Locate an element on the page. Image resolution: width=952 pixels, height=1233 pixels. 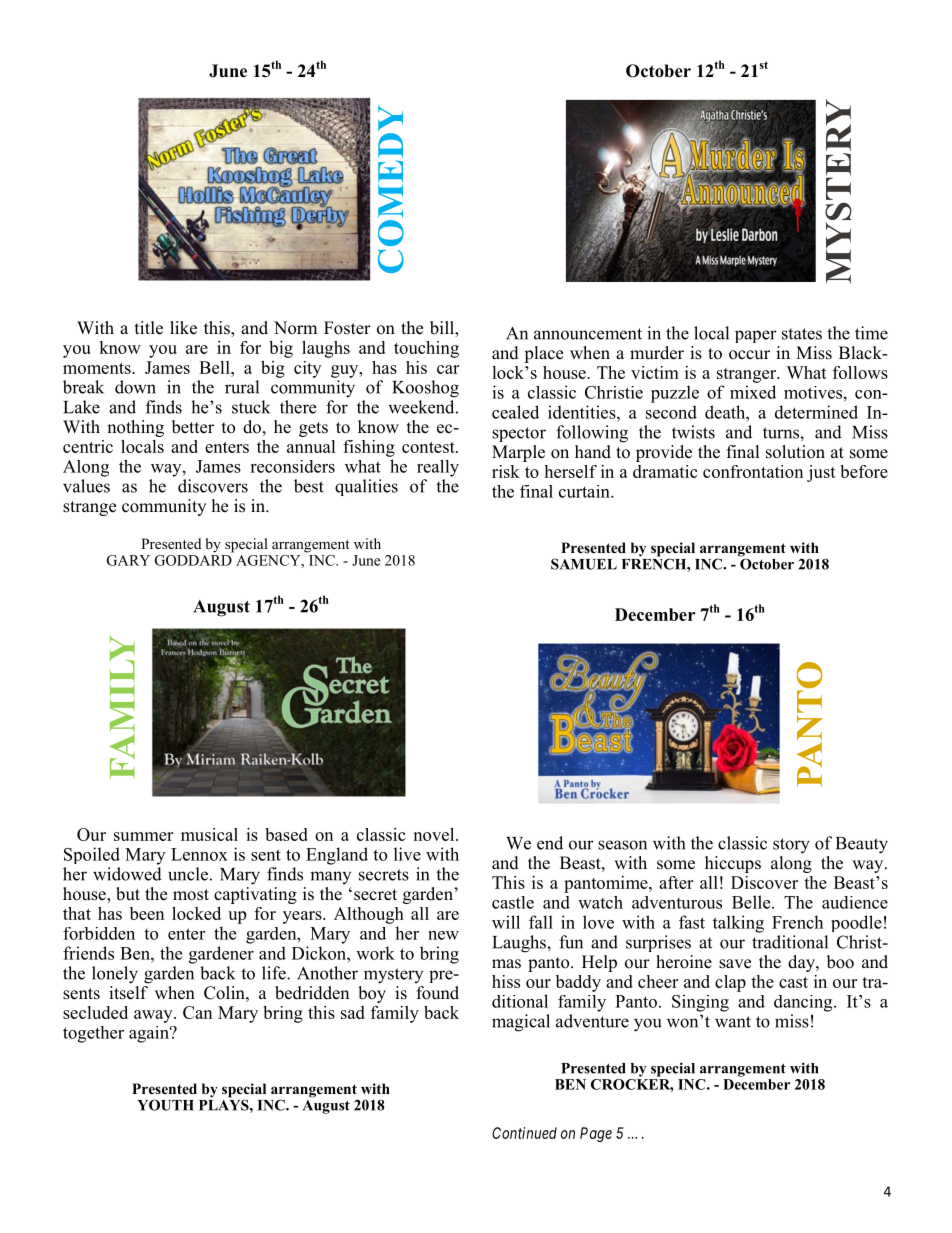
like is located at coordinates (183, 328).
